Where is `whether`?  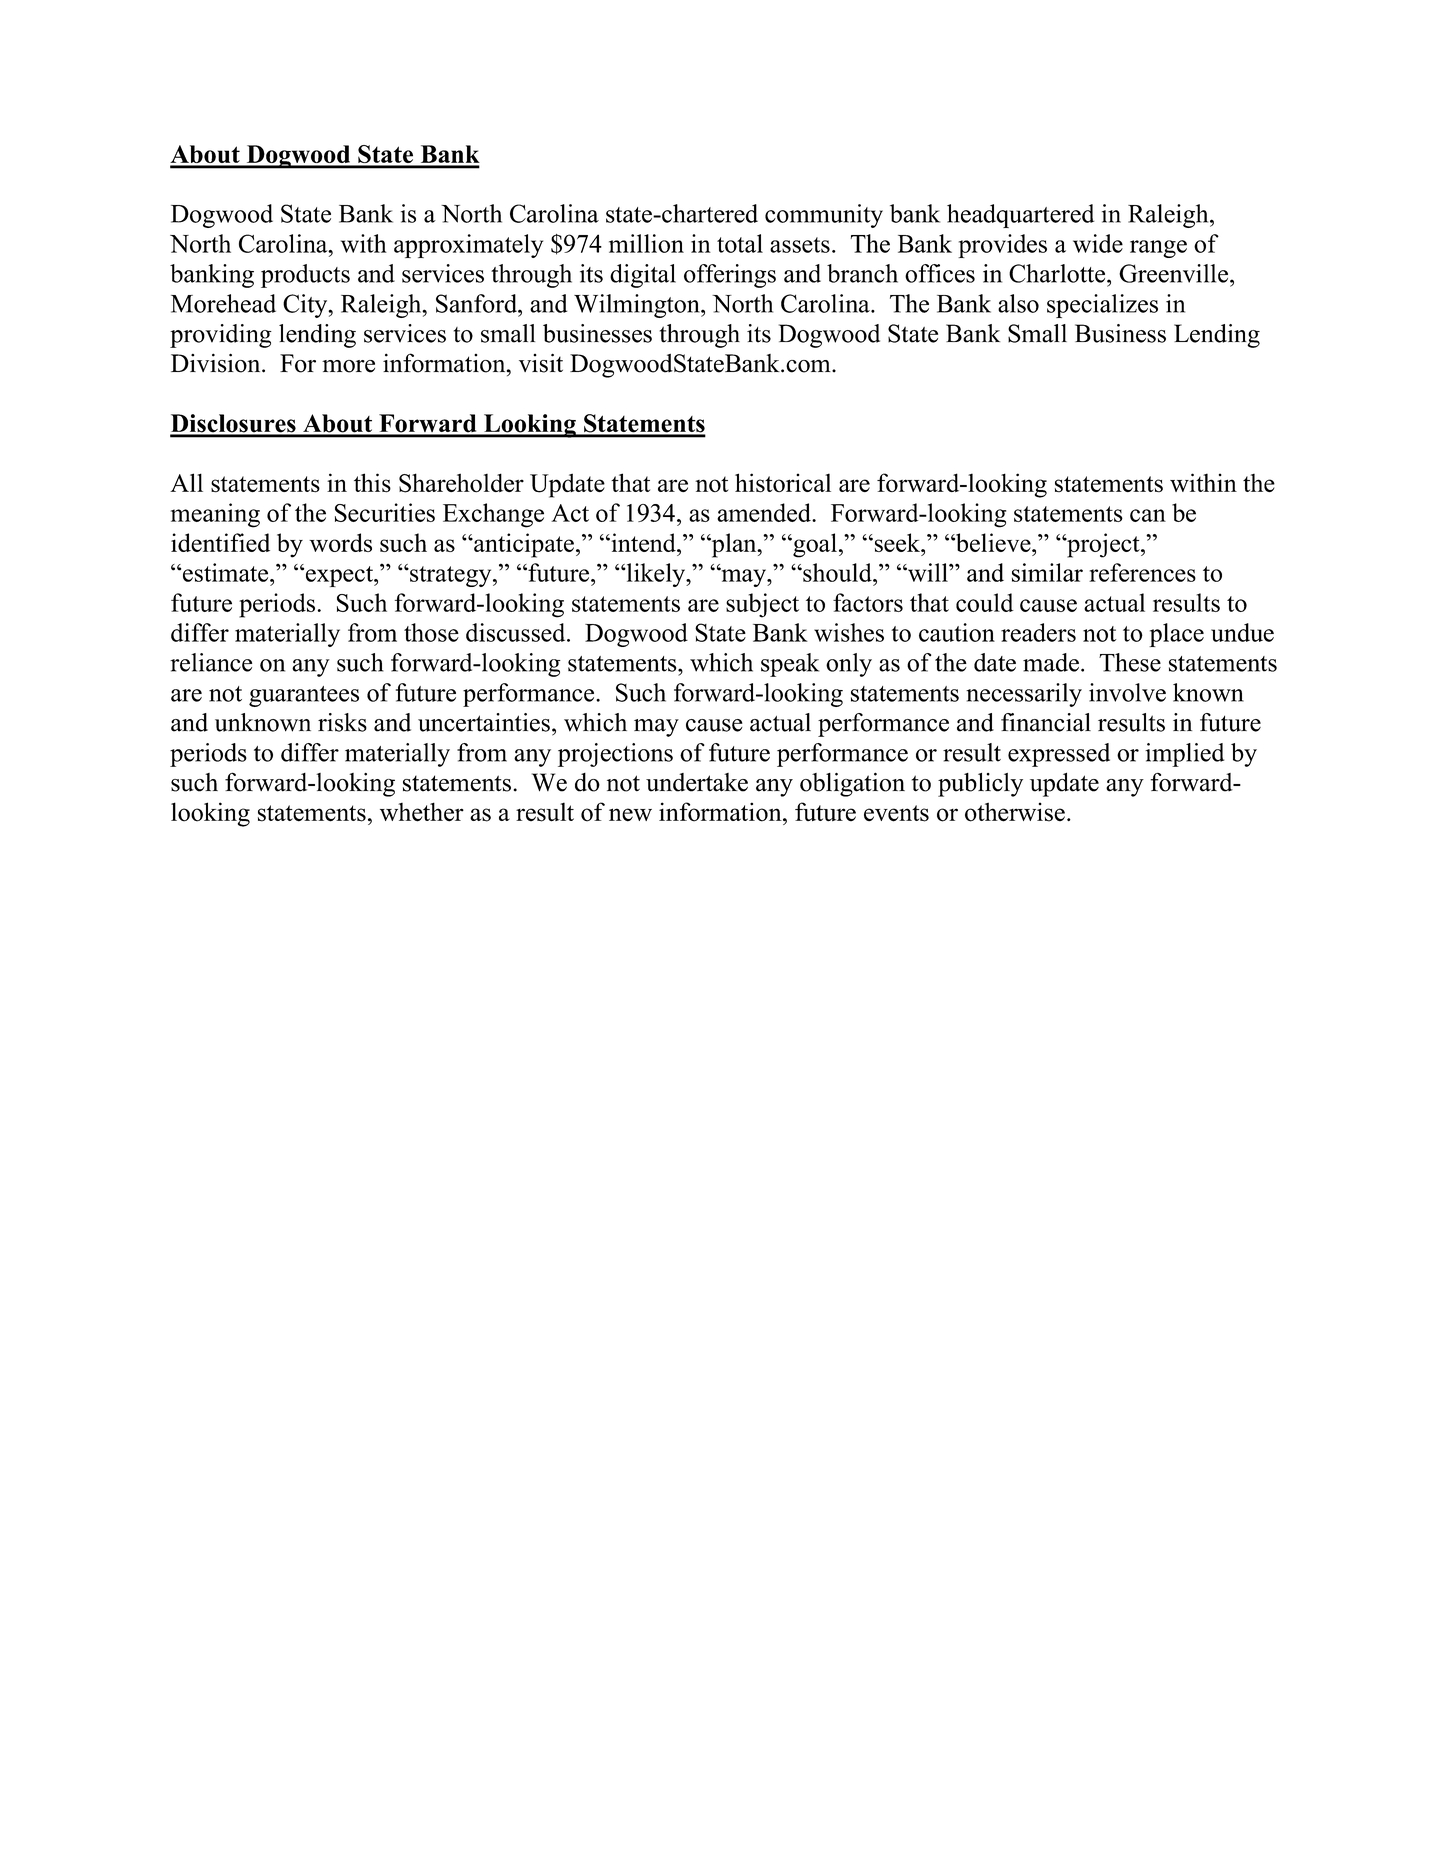
whether is located at coordinates (422, 812).
